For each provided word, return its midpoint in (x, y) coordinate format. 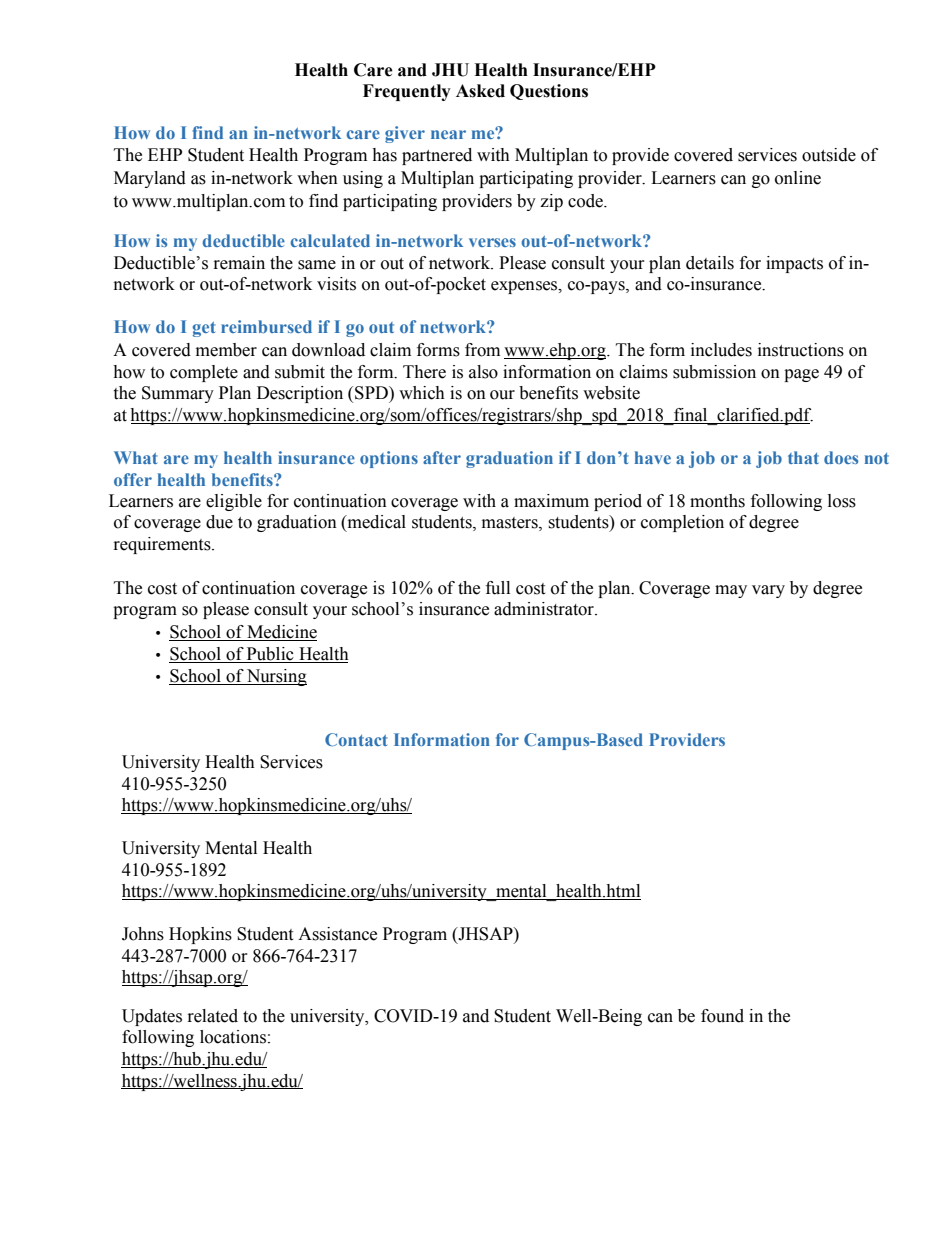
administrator (545, 609)
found (722, 1016)
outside (829, 155)
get (204, 329)
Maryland (150, 179)
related (213, 1016)
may (731, 591)
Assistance (337, 934)
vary (768, 591)
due (219, 522)
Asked (480, 91)
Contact (356, 739)
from (482, 350)
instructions (801, 350)
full (498, 588)
